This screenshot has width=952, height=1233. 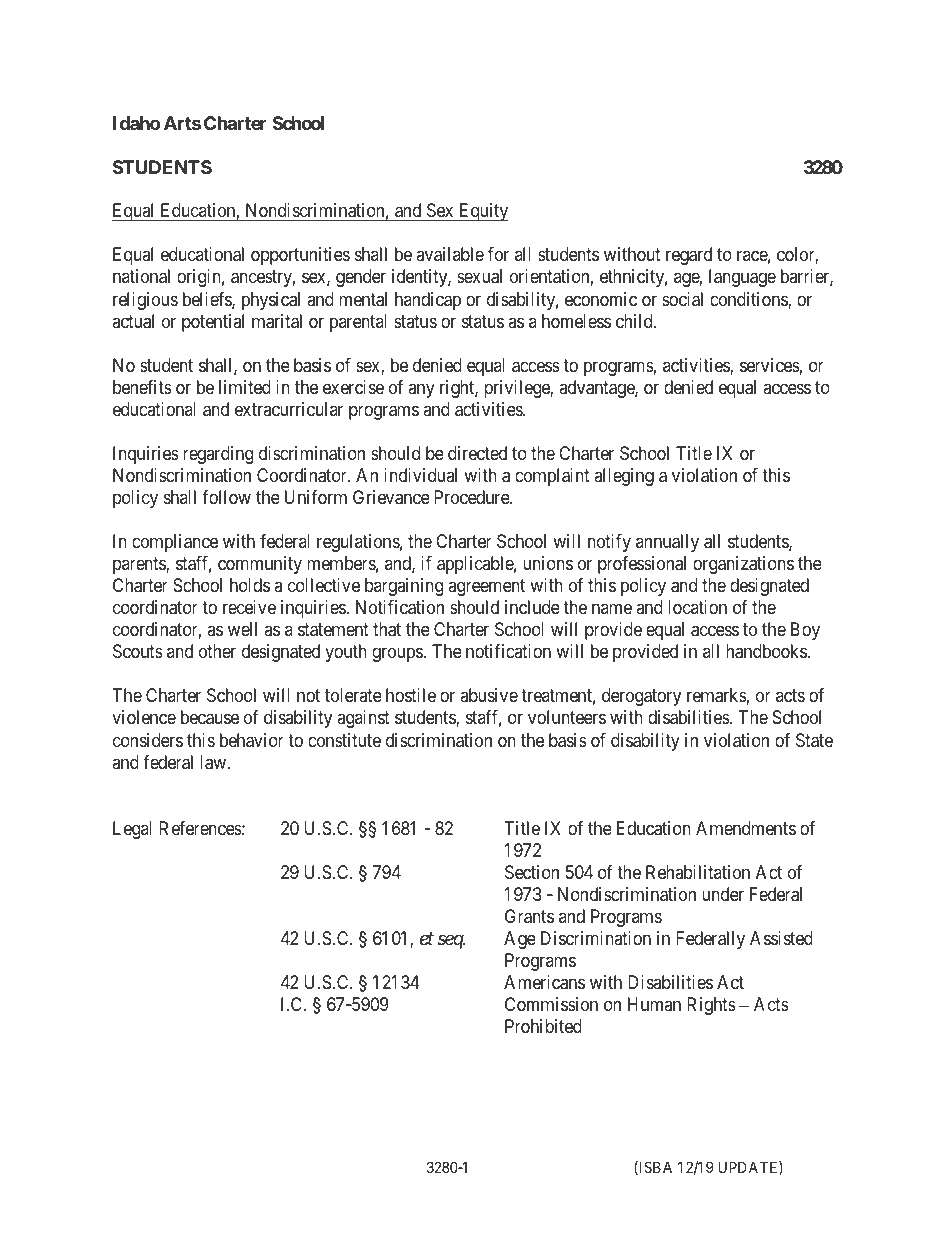 What do you see at coordinates (667, 543) in the screenshot?
I see `annually` at bounding box center [667, 543].
